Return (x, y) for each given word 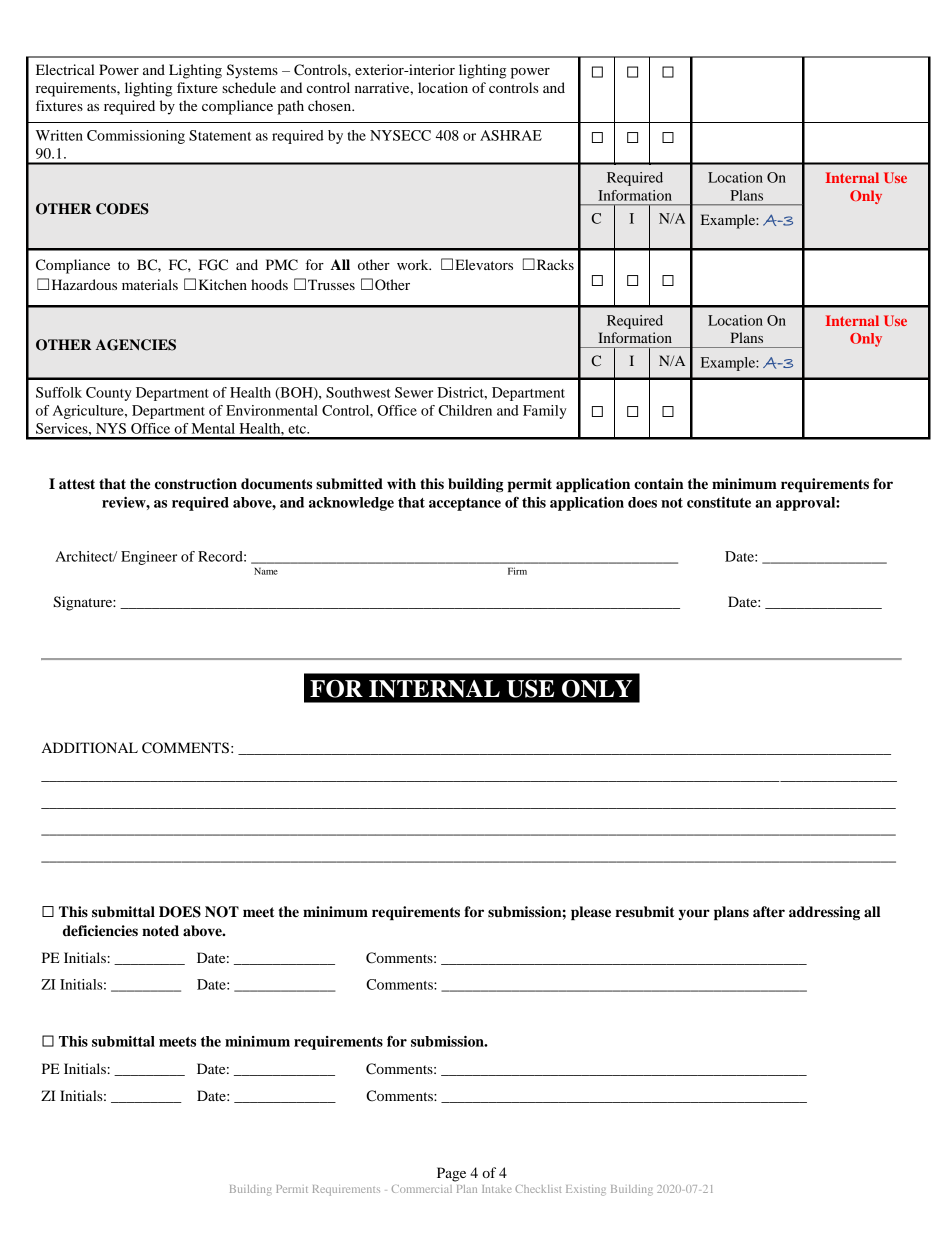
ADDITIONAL (90, 748)
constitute (719, 502)
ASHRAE (511, 135)
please (591, 913)
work (414, 264)
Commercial (422, 1189)
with (401, 483)
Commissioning (136, 137)
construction (196, 484)
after (769, 912)
